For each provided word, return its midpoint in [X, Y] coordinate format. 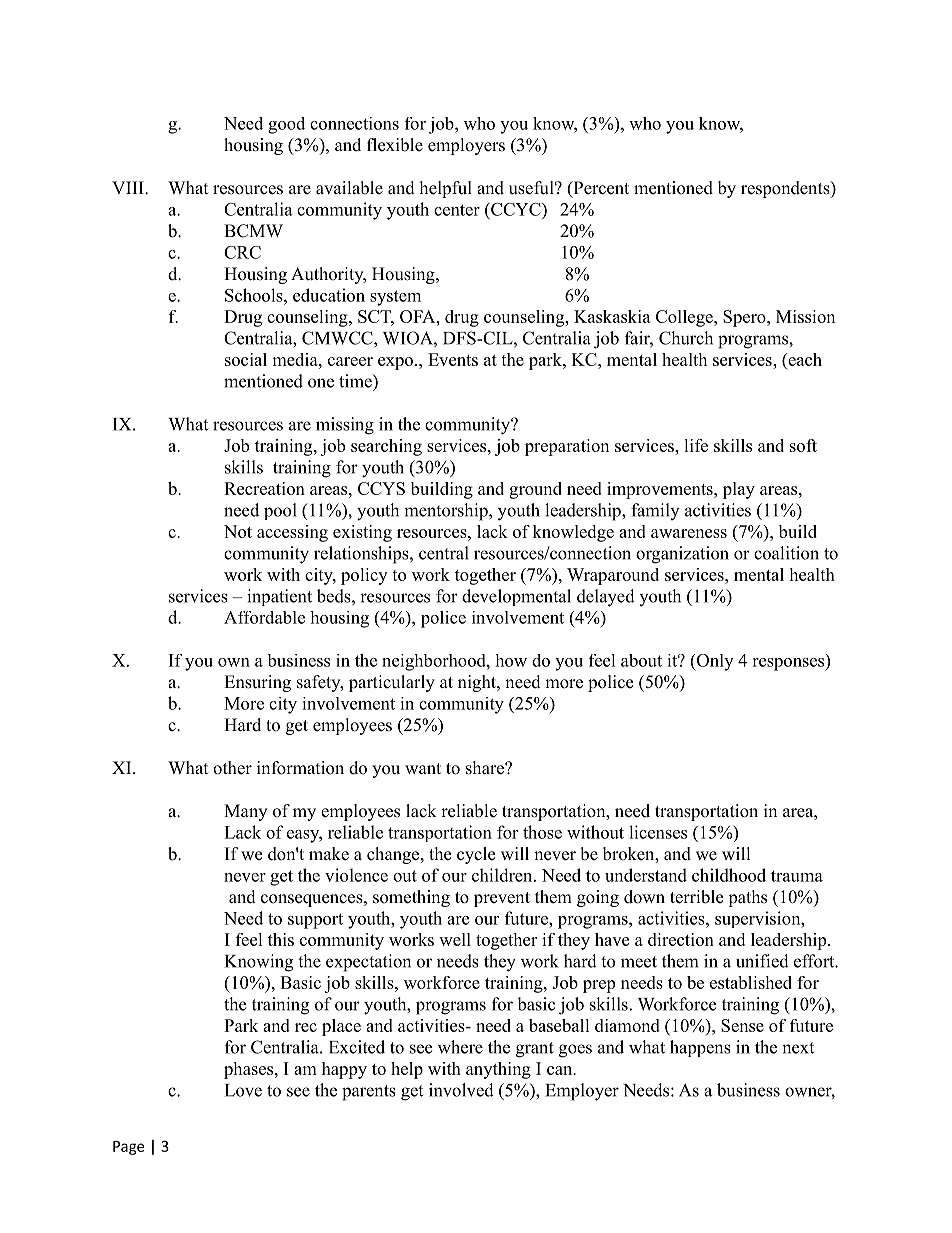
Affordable [264, 617]
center [457, 210]
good [286, 125]
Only [713, 662]
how [511, 660]
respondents [786, 189]
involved [461, 1090]
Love [243, 1090]
